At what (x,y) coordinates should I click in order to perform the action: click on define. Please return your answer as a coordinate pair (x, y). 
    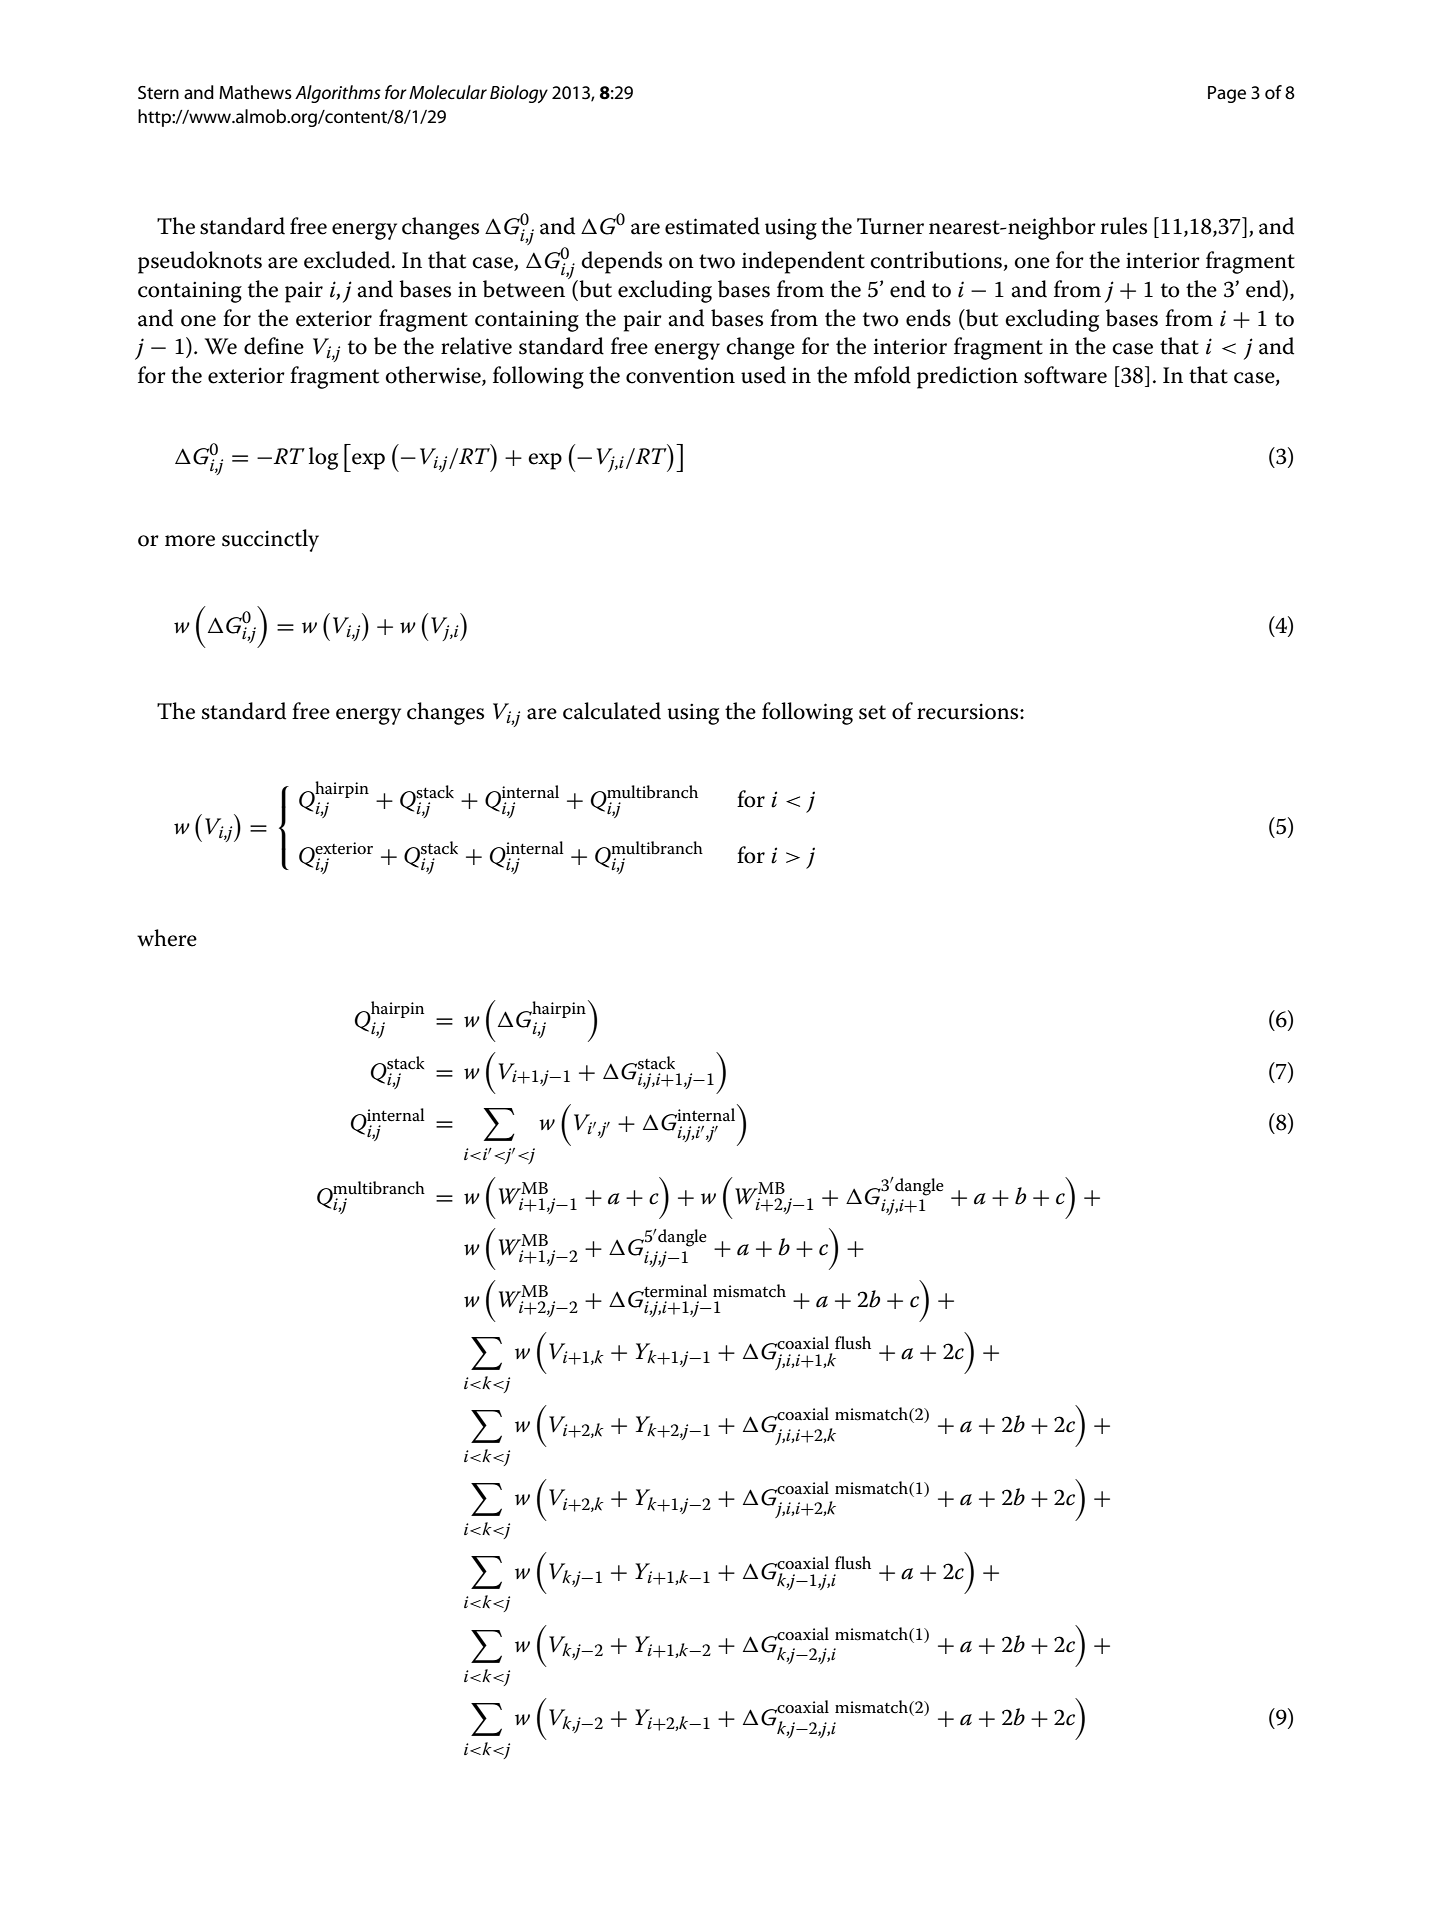
    Looking at the image, I should click on (274, 346).
